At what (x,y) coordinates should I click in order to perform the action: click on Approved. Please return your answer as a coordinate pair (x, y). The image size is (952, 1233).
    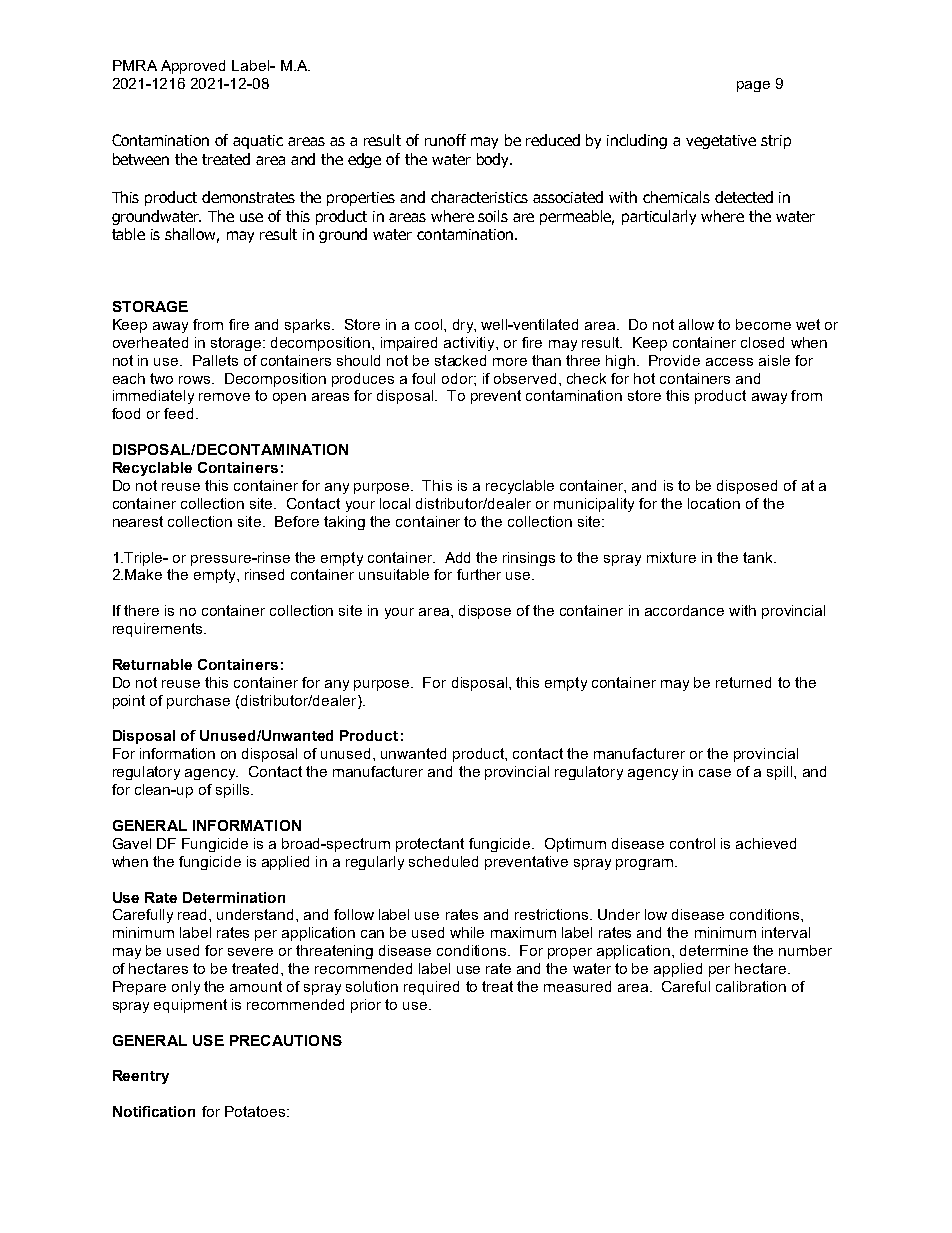
    Looking at the image, I should click on (193, 67).
